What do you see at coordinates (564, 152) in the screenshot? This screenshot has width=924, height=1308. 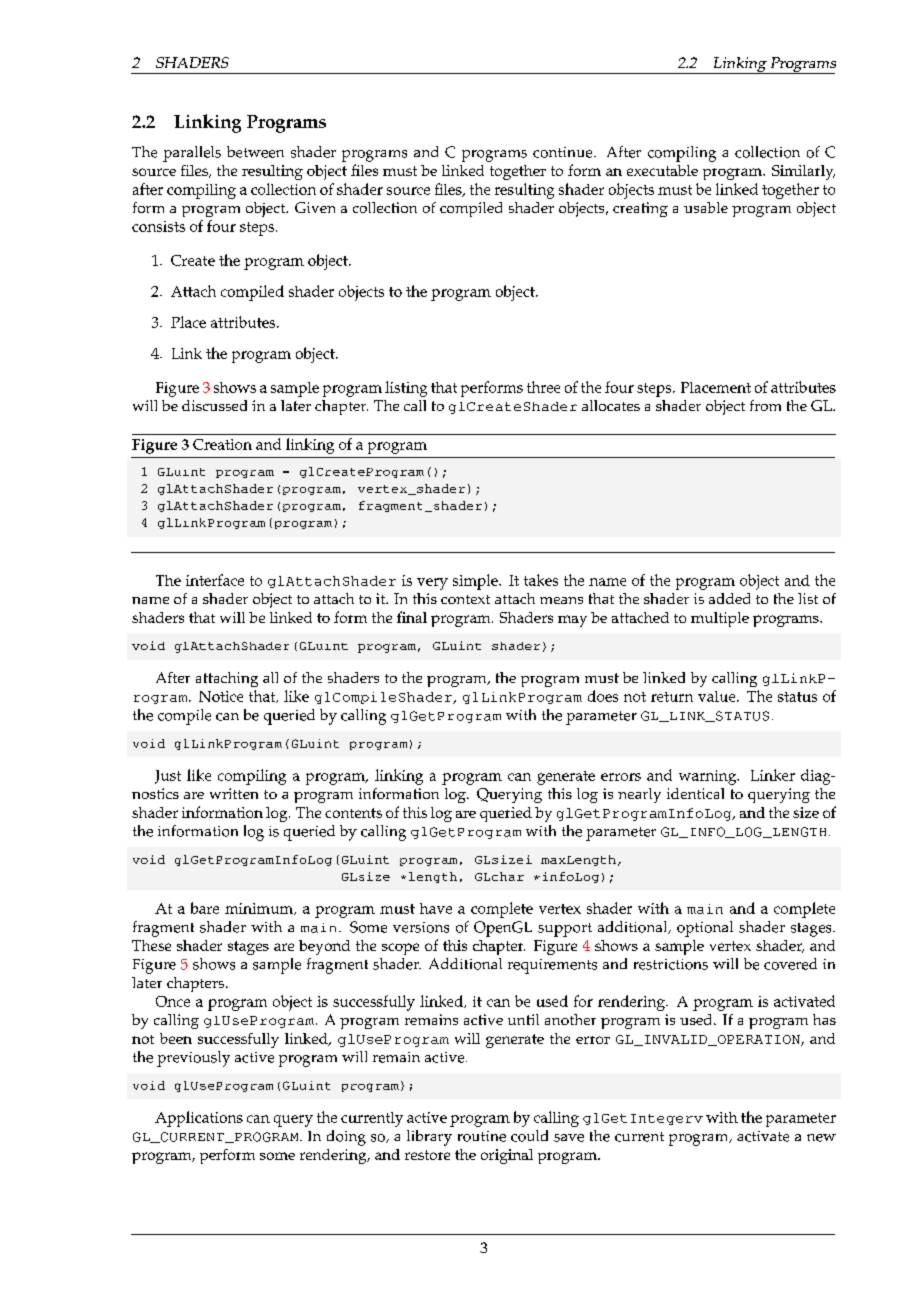 I see `continue` at bounding box center [564, 152].
